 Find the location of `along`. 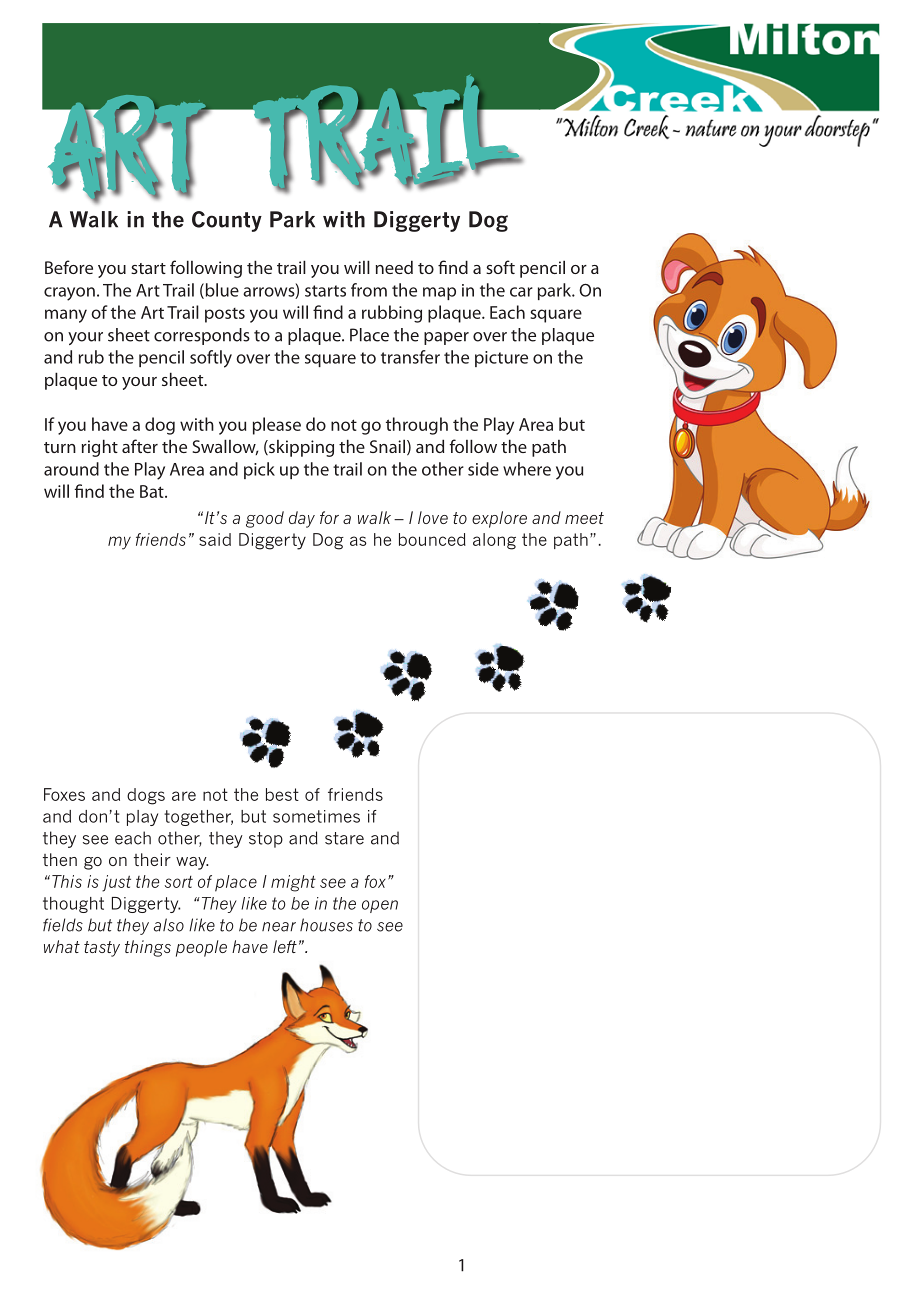

along is located at coordinates (494, 541).
